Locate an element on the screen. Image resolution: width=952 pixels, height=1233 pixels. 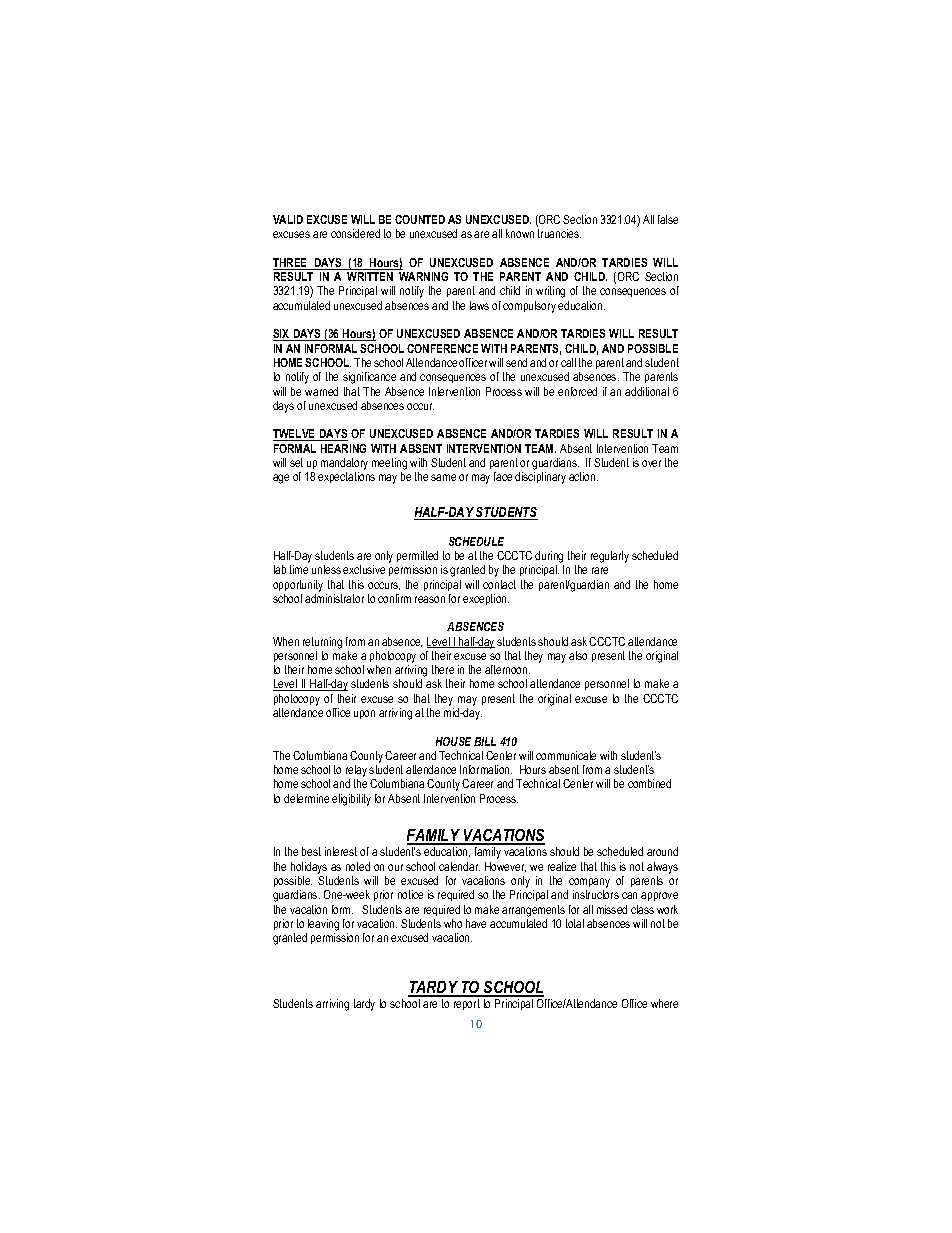
false is located at coordinates (668, 219).
